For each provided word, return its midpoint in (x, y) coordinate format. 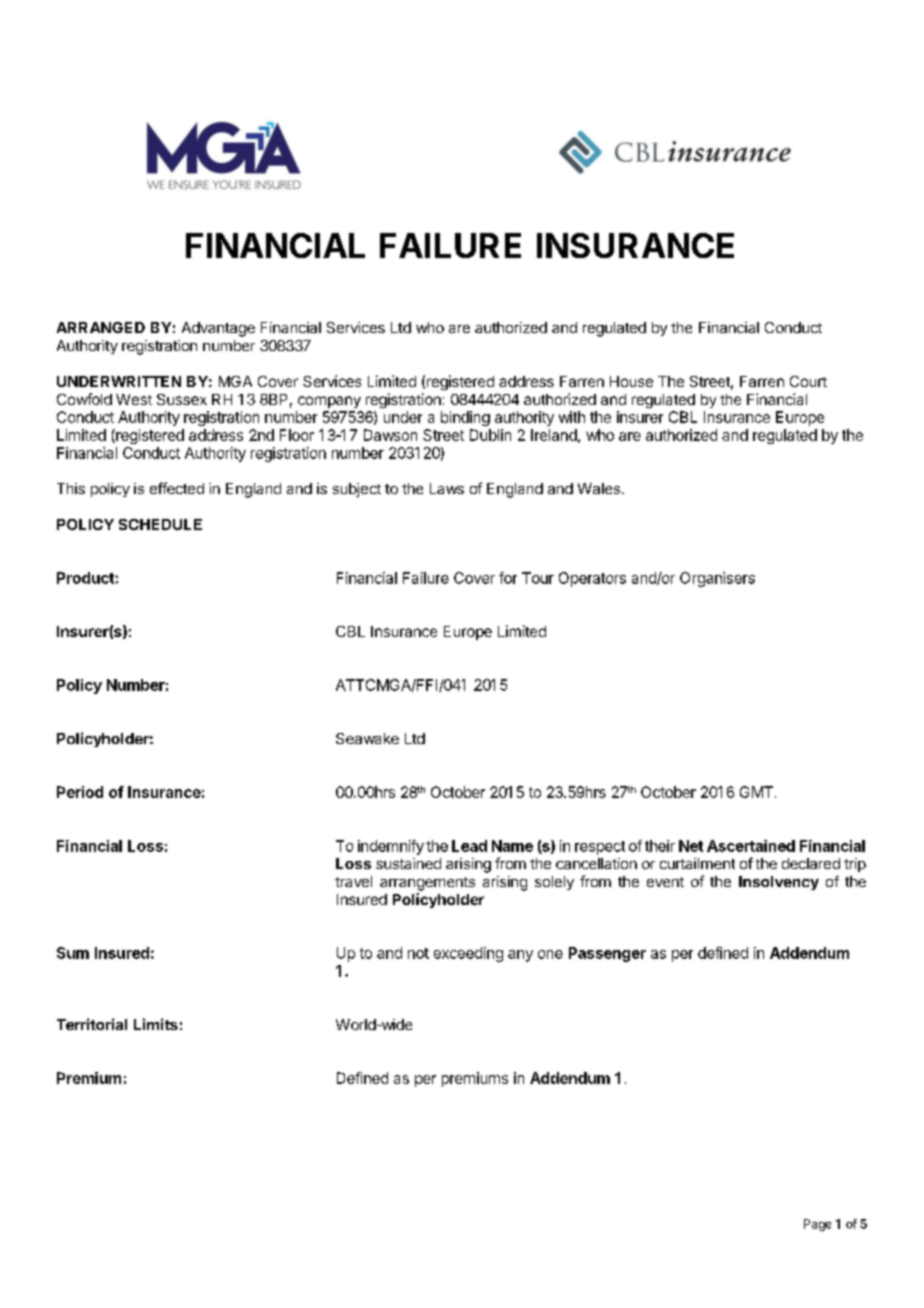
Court (808, 381)
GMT (756, 792)
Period (80, 792)
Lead (469, 846)
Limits (156, 1024)
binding (465, 418)
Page (817, 1225)
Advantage (218, 329)
